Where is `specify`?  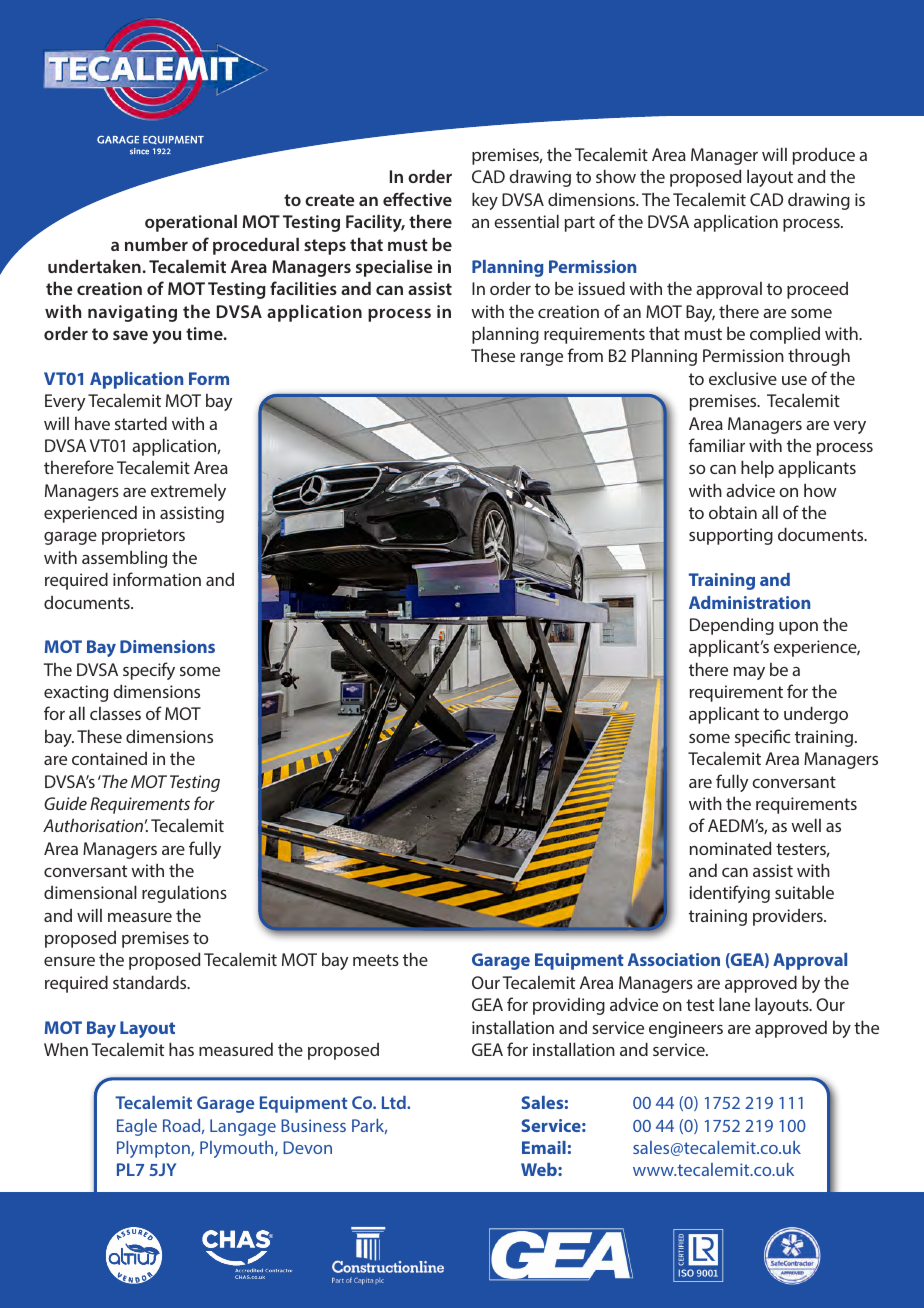 specify is located at coordinates (149, 671).
